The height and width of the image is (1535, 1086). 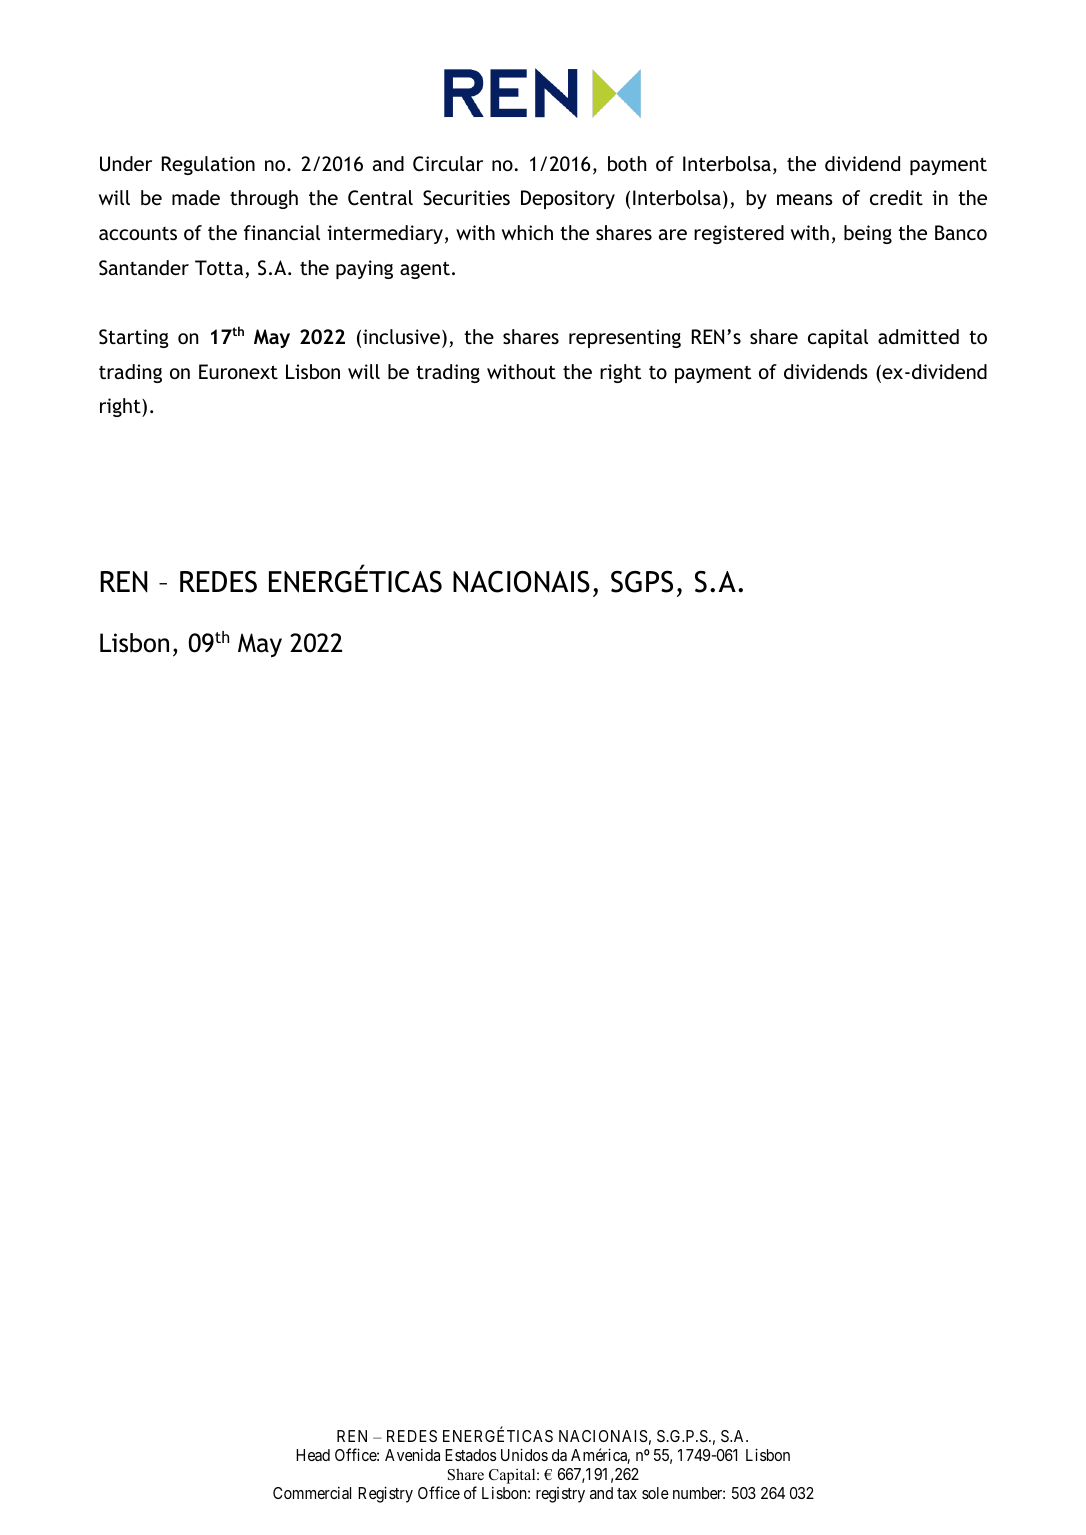 I want to click on tax, so click(x=627, y=1493).
